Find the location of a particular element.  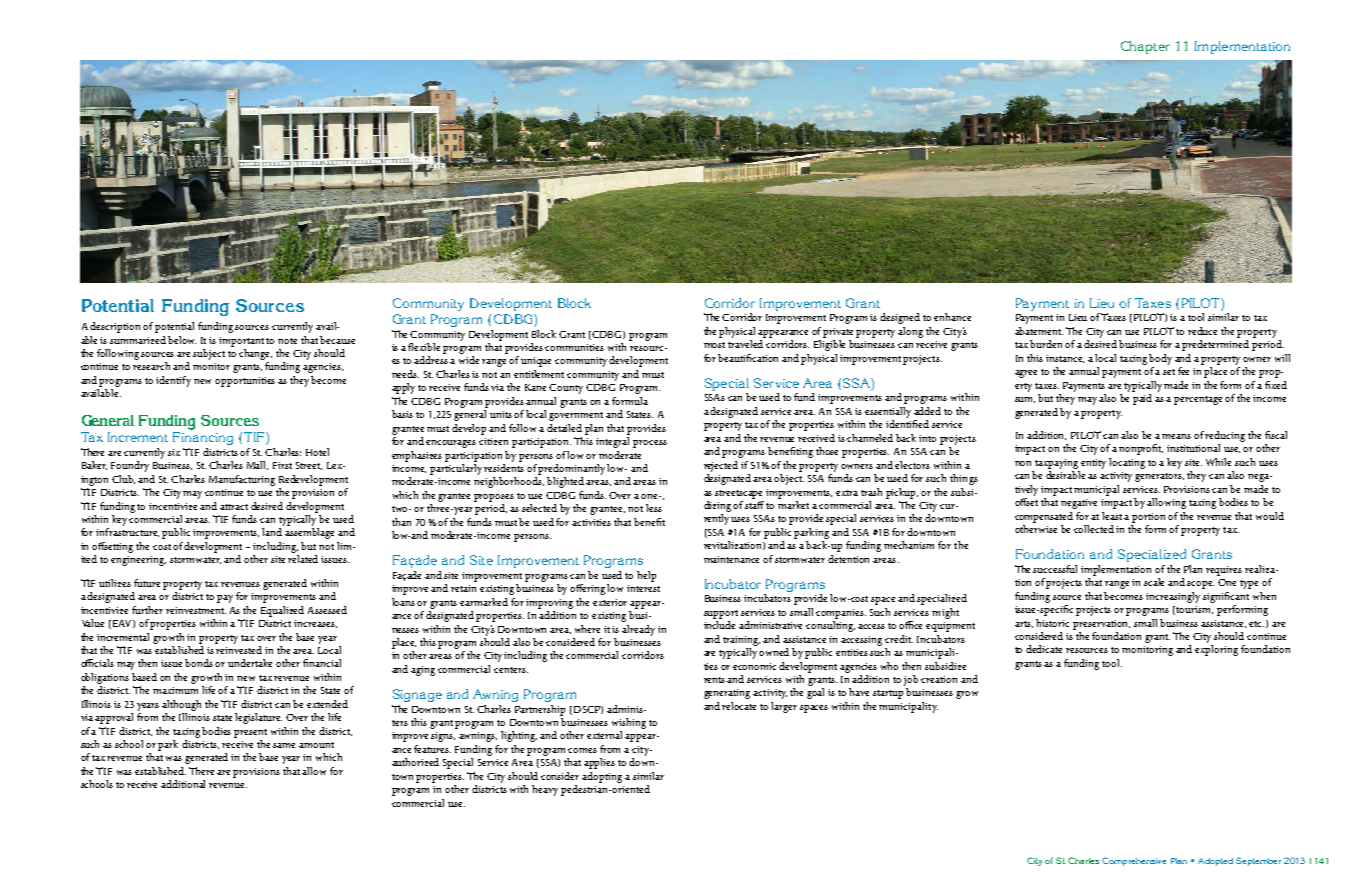

reinvested is located at coordinates (239, 650).
